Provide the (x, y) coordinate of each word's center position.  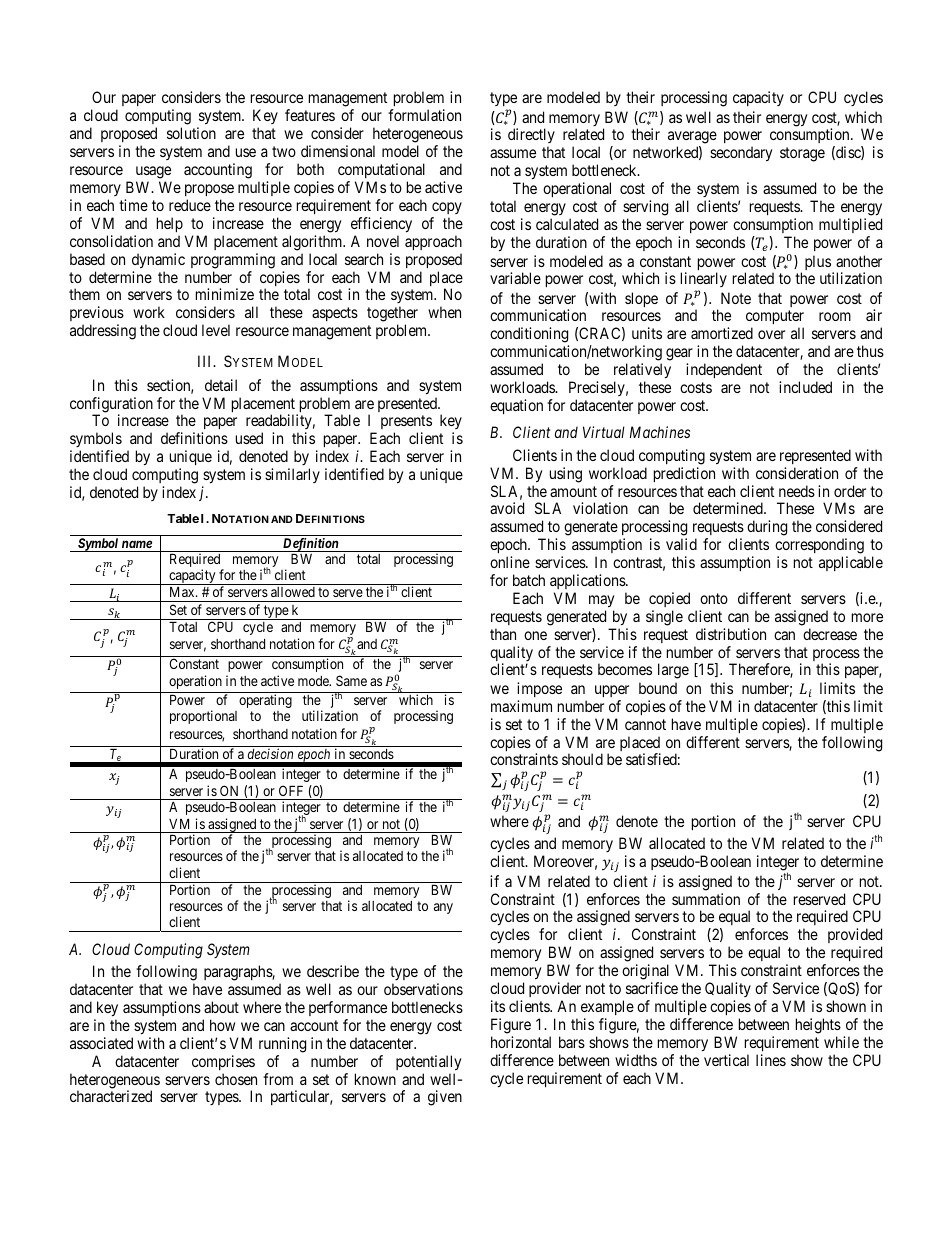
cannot (645, 724)
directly (531, 137)
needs (797, 491)
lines (771, 1060)
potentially (428, 1063)
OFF (291, 790)
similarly (292, 475)
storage (802, 154)
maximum (521, 706)
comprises (223, 1062)
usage (153, 172)
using (566, 475)
